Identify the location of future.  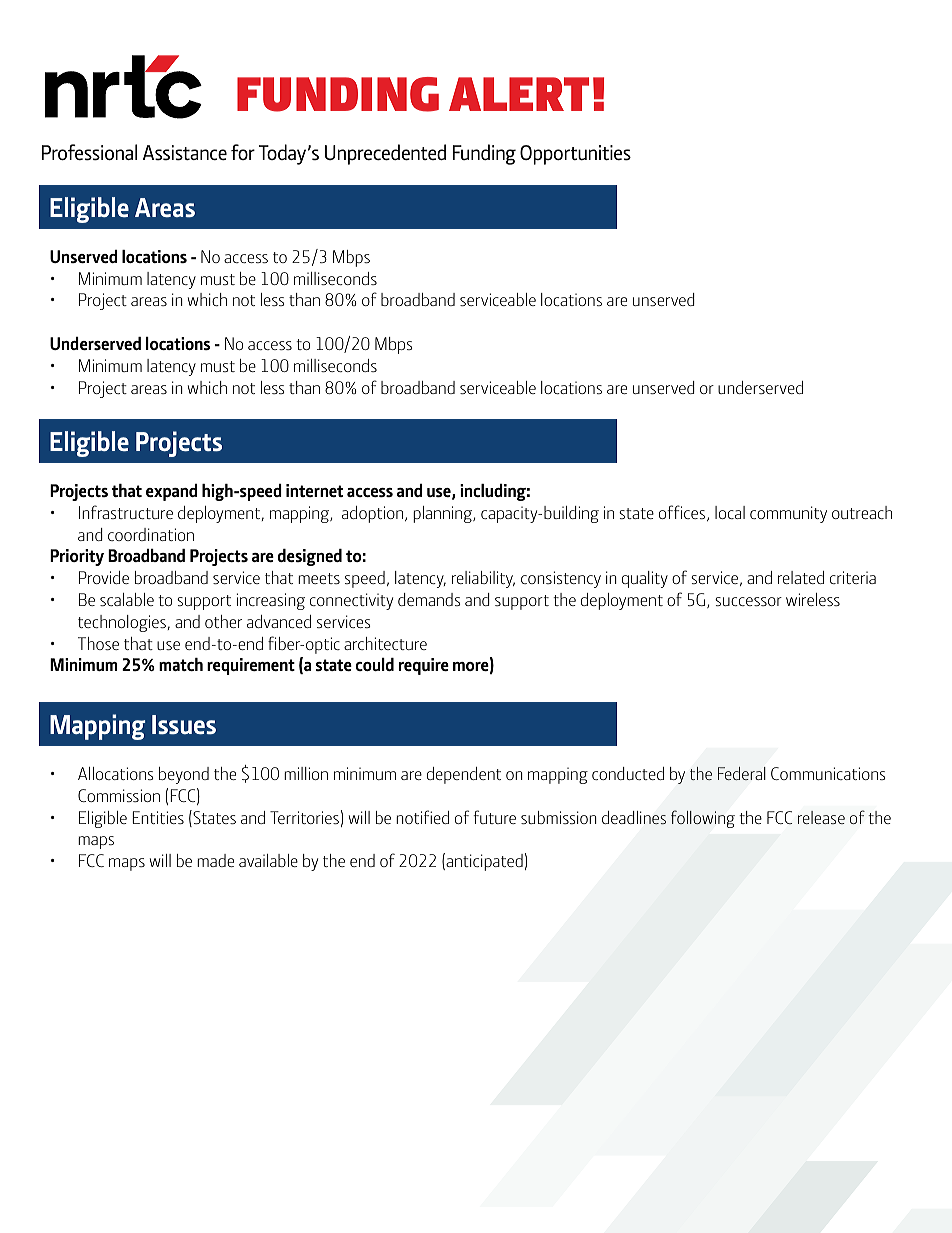
(494, 817).
